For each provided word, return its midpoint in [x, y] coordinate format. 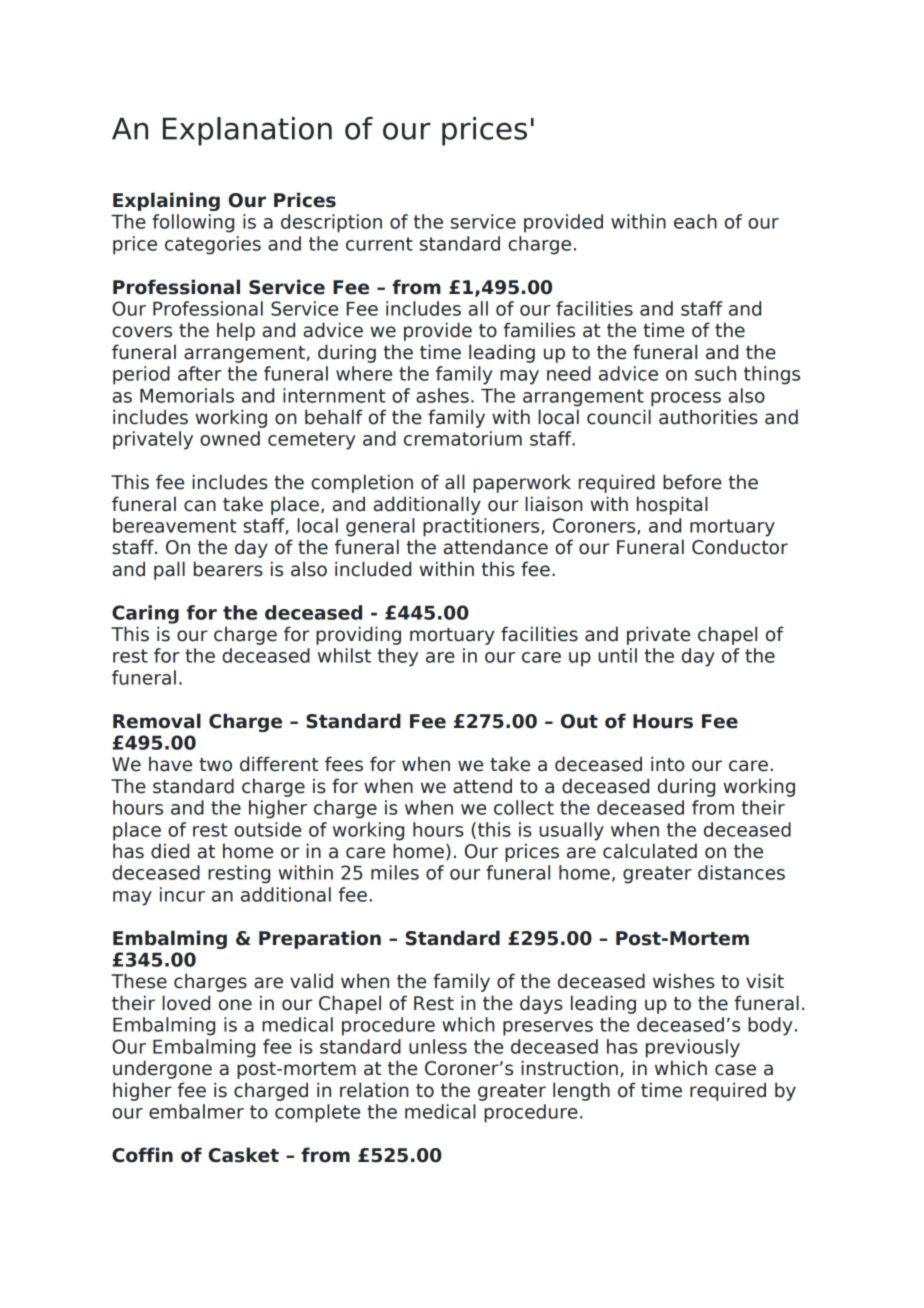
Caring [145, 614]
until [617, 655]
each [695, 221]
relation [374, 1090]
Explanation [247, 131]
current [379, 244]
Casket [243, 1155]
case [735, 1070]
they [398, 657]
